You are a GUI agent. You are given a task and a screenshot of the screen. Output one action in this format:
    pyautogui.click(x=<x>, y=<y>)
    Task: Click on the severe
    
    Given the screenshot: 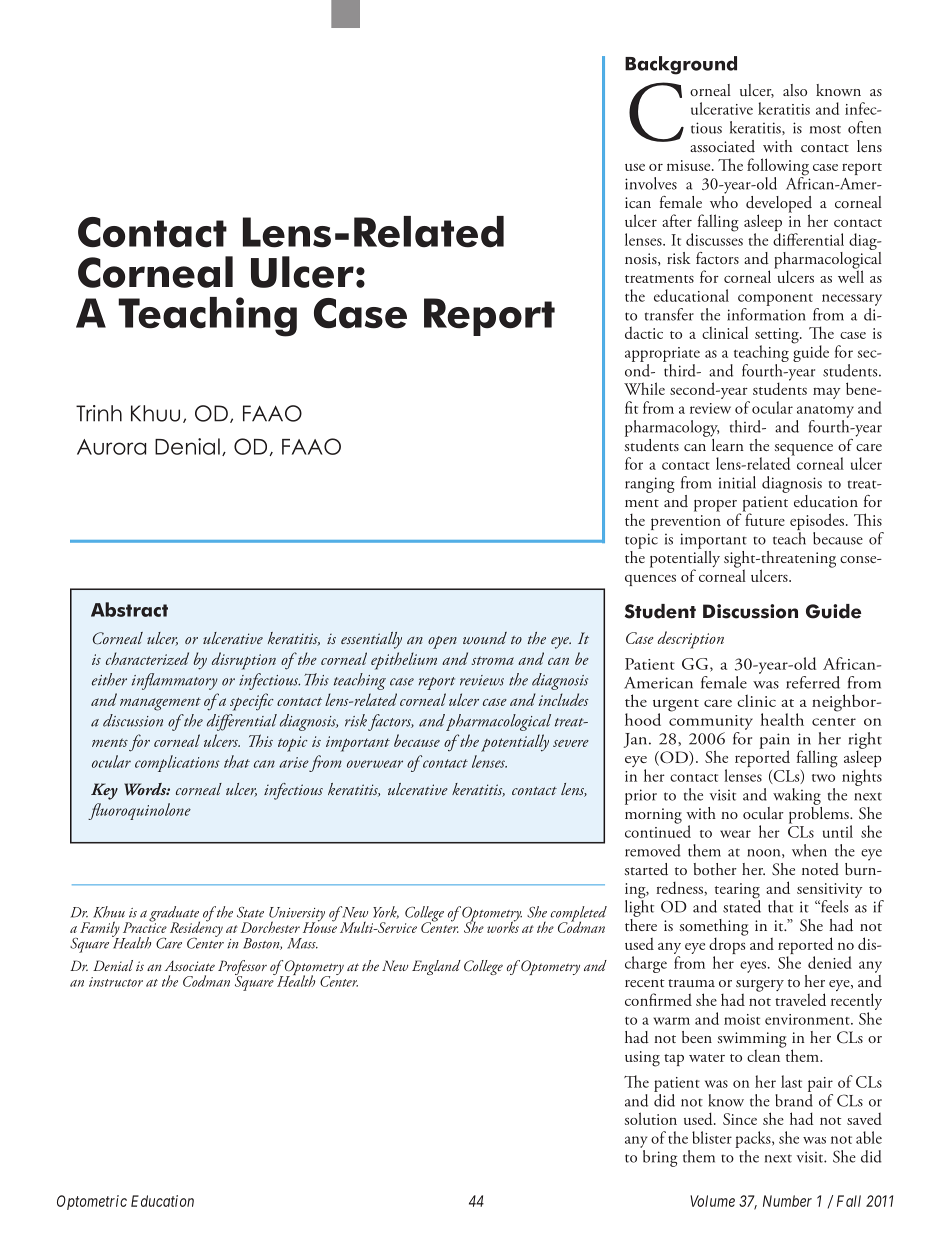 What is the action you would take?
    pyautogui.click(x=571, y=743)
